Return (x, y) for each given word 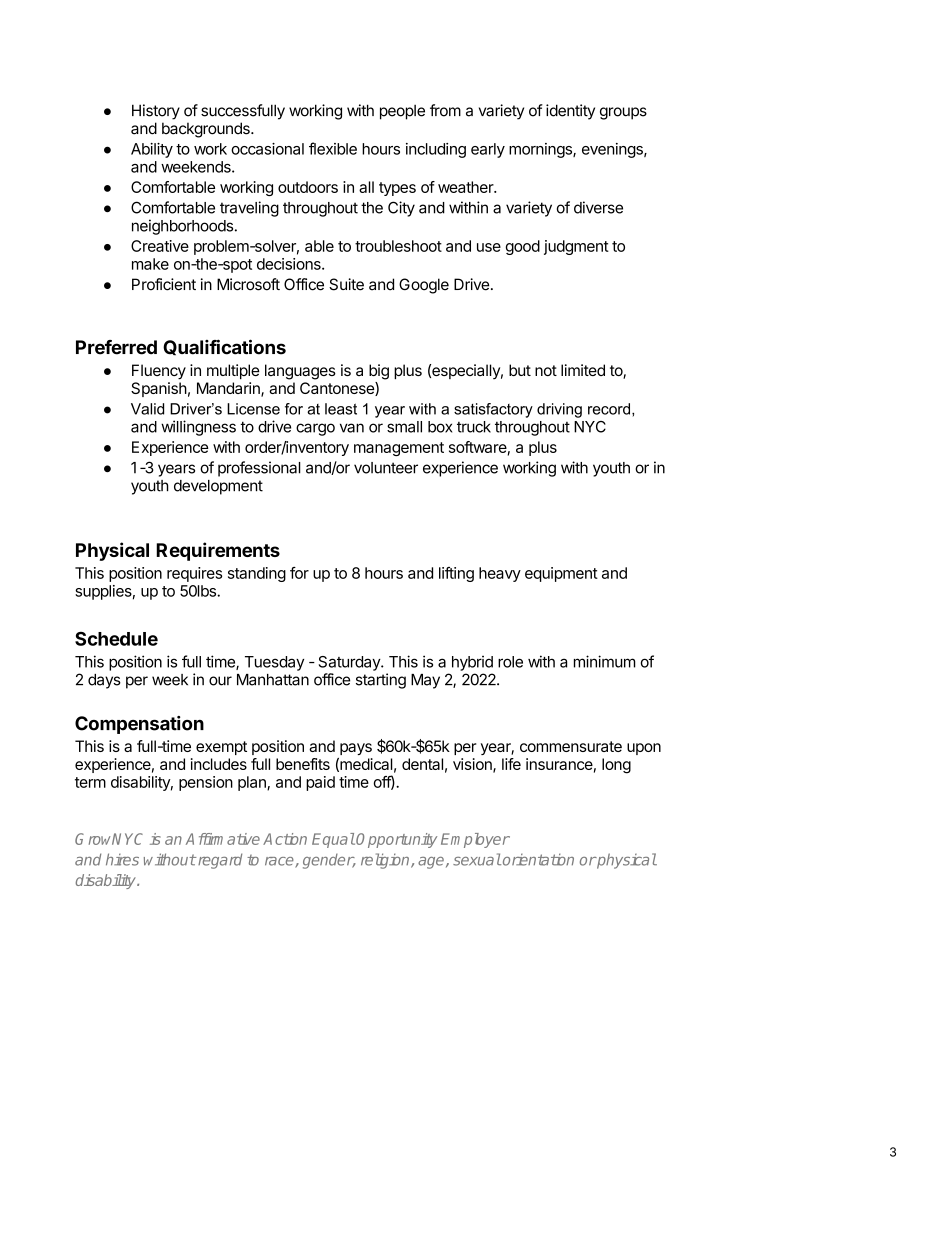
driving (559, 410)
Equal (333, 840)
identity (570, 112)
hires (122, 859)
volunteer (386, 468)
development (218, 487)
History (156, 112)
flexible (333, 148)
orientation (538, 859)
